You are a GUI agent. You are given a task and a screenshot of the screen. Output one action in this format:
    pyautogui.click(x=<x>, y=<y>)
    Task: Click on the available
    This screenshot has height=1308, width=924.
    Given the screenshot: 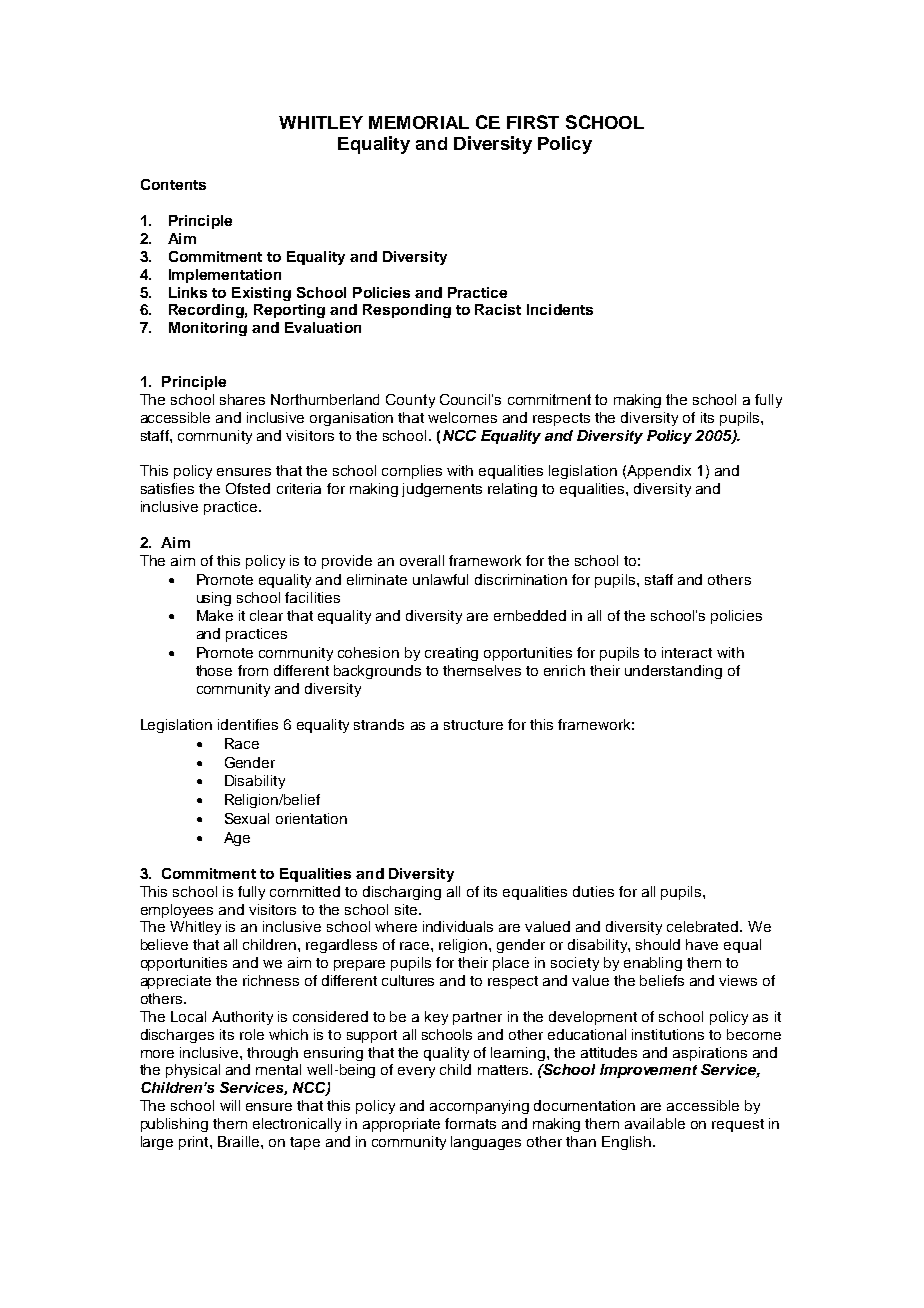 What is the action you would take?
    pyautogui.click(x=655, y=1123)
